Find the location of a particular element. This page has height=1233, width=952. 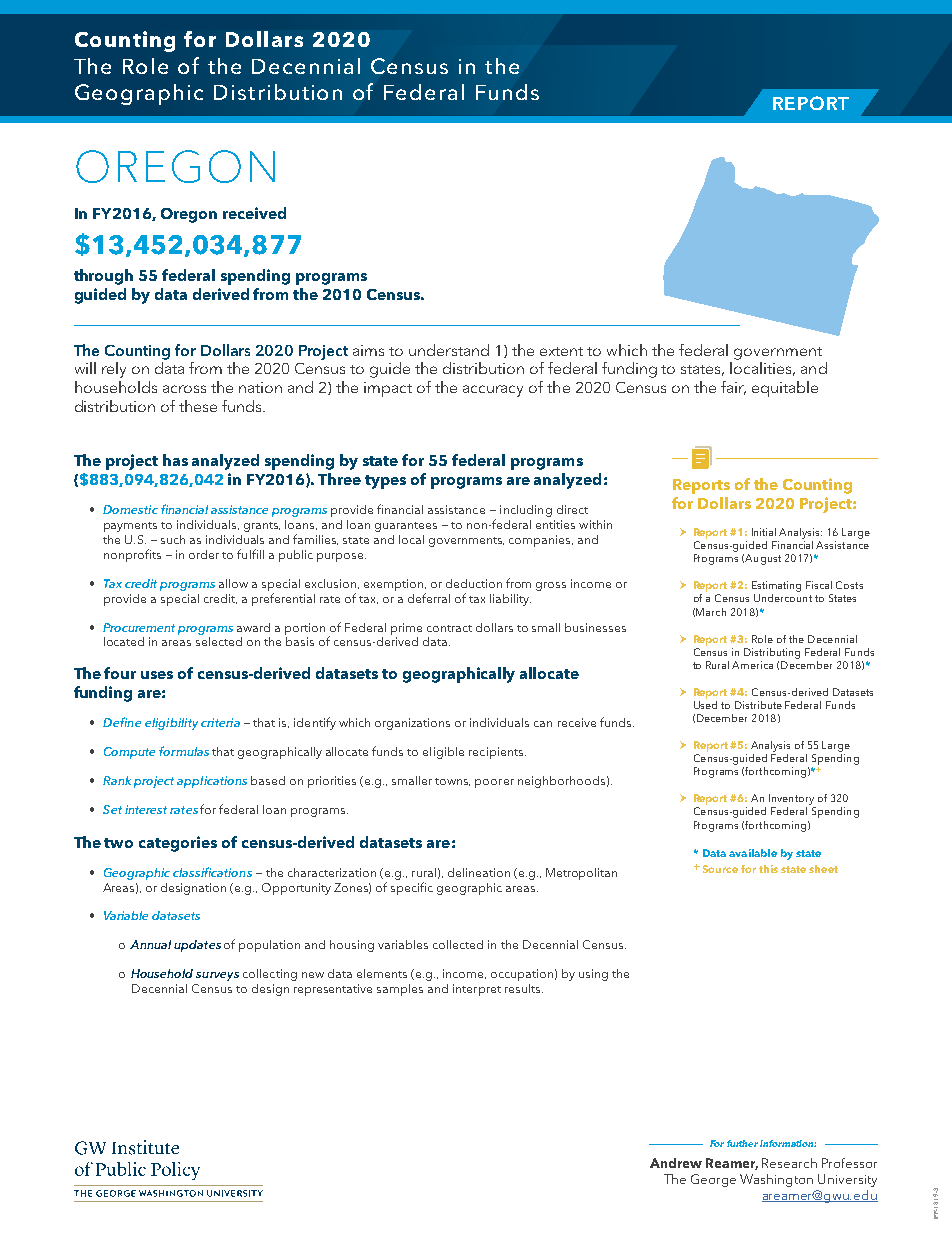

Initial is located at coordinates (764, 532).
